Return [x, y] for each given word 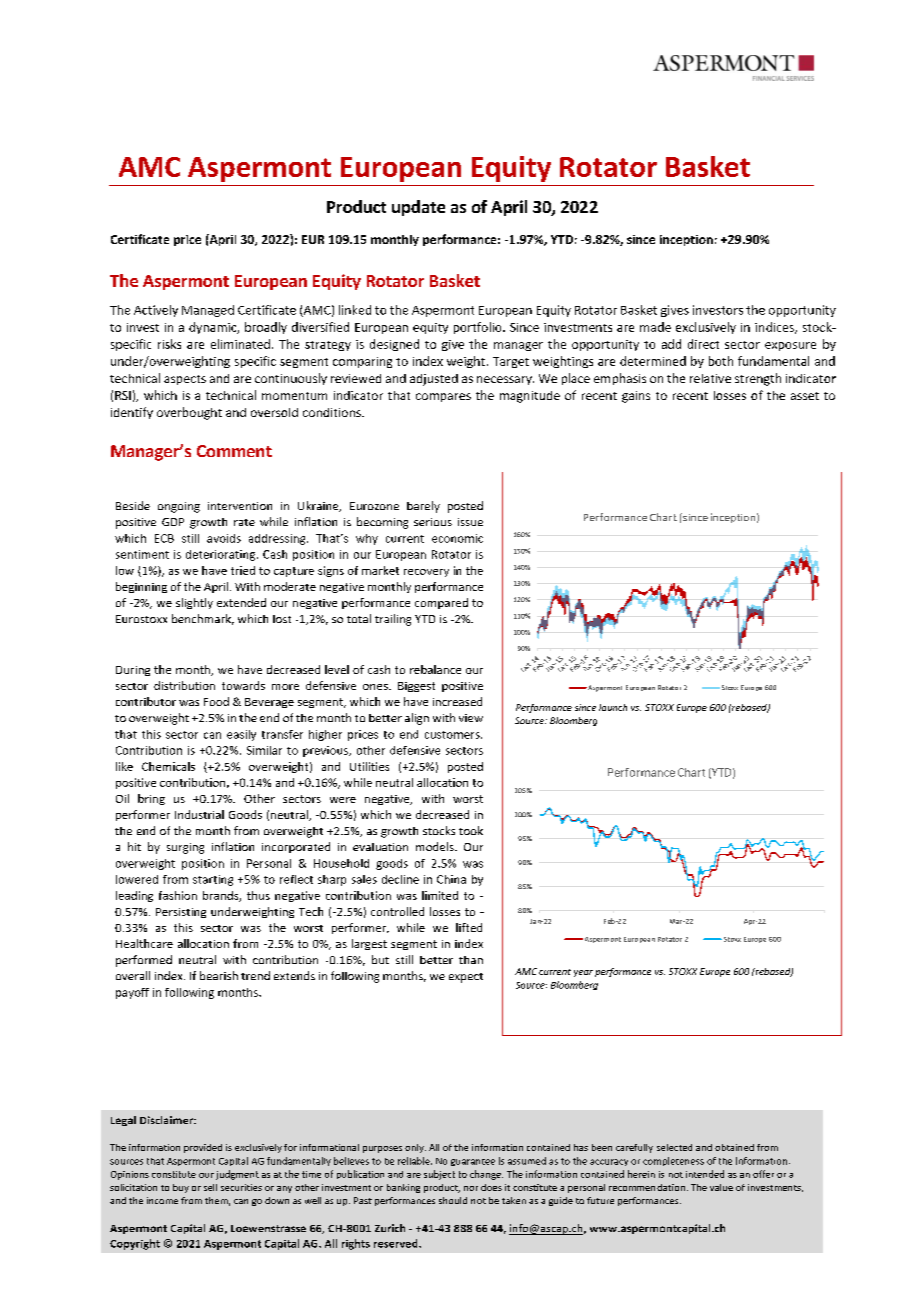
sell [210, 1187]
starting [213, 880]
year [583, 973]
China [451, 879]
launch [613, 707]
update [418, 208]
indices [775, 328]
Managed [208, 311]
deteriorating [222, 555]
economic [457, 538]
